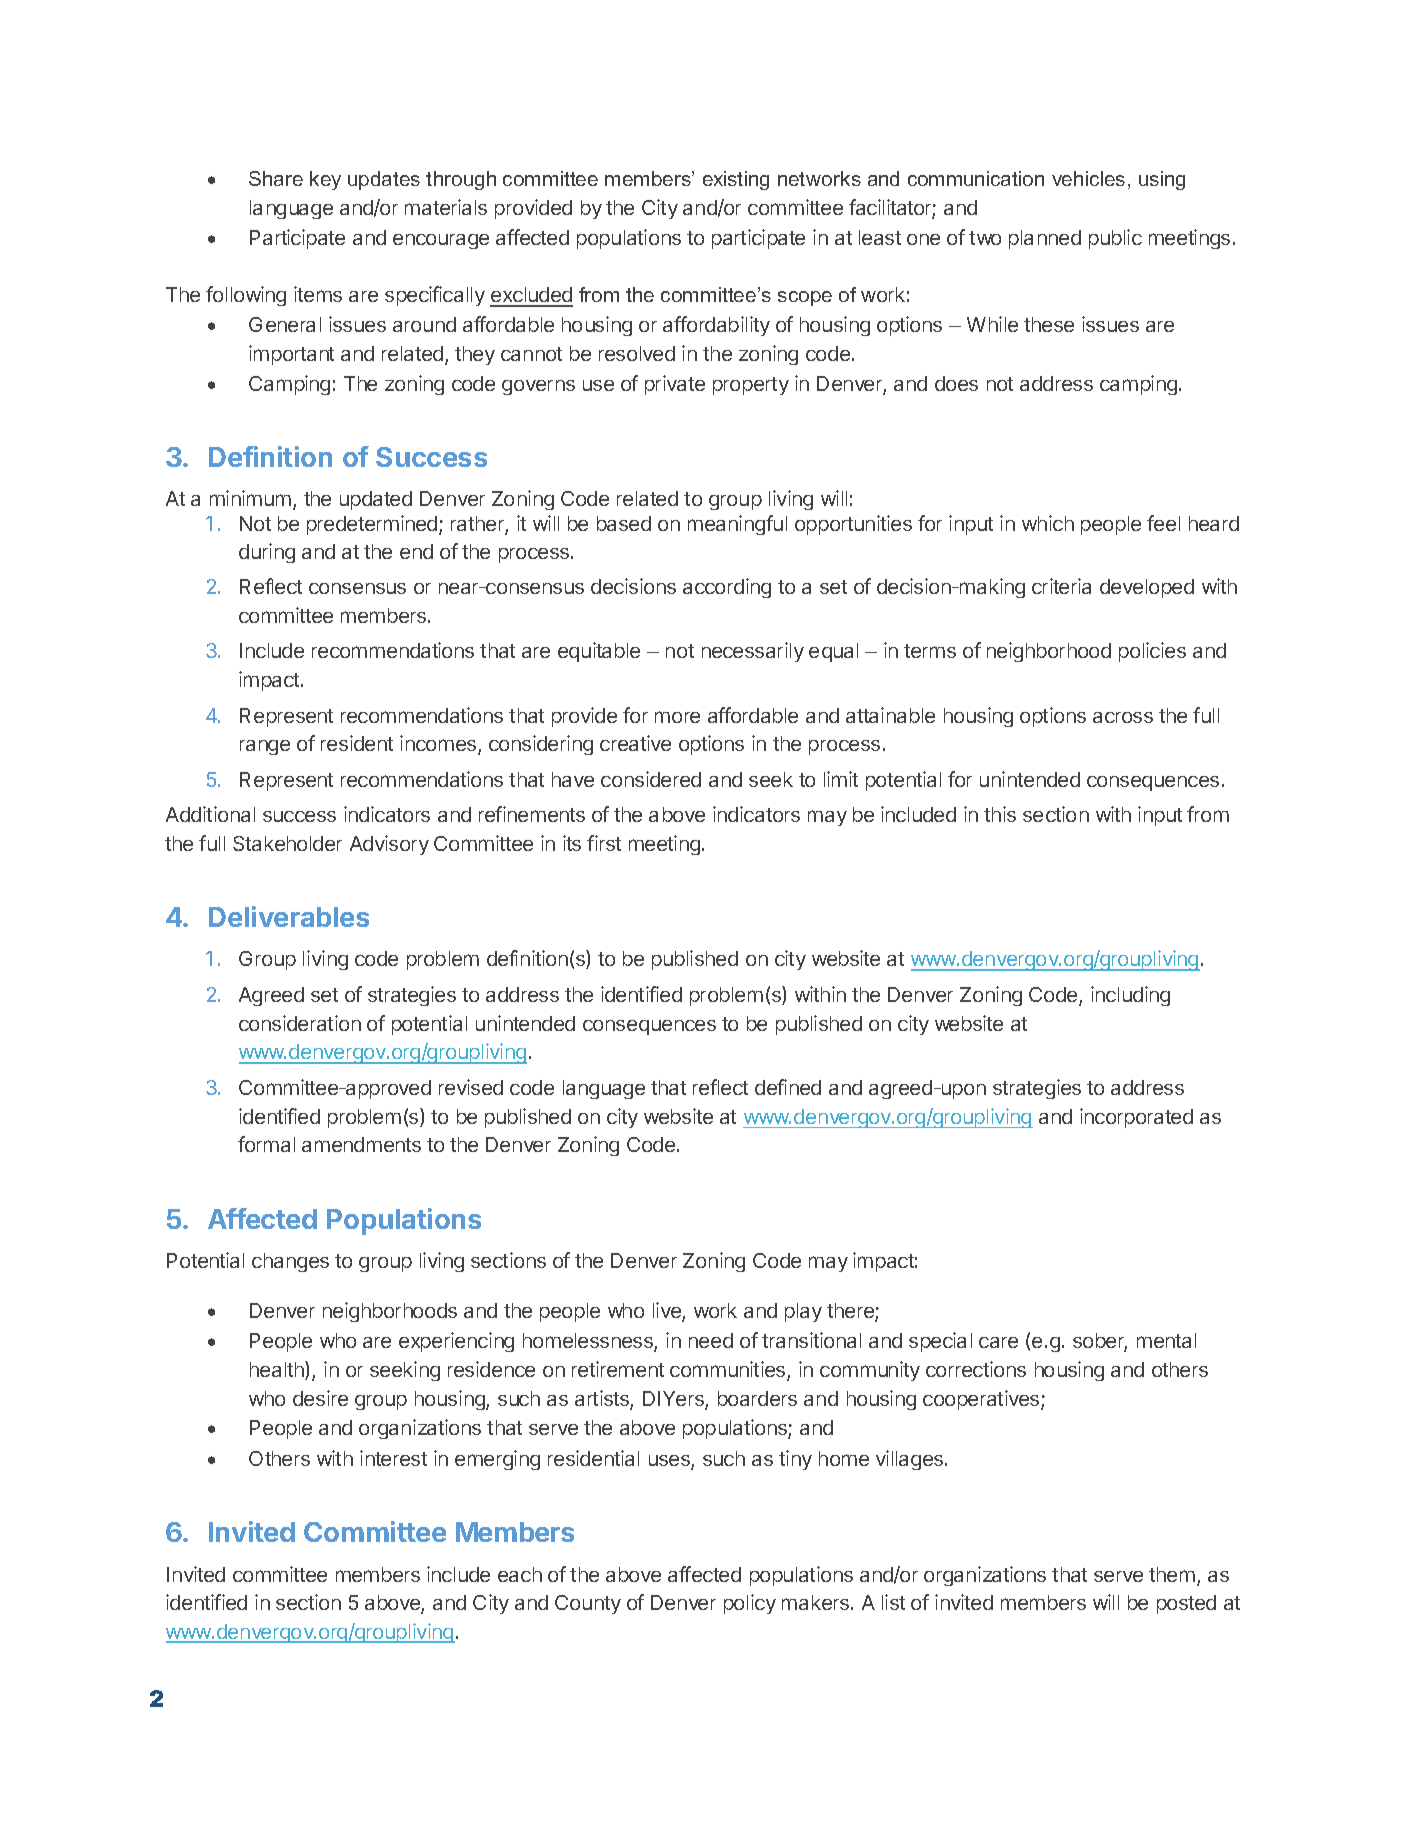 The image size is (1410, 1824). Describe the element at coordinates (361, 1144) in the screenshot. I see `amendments` at that location.
